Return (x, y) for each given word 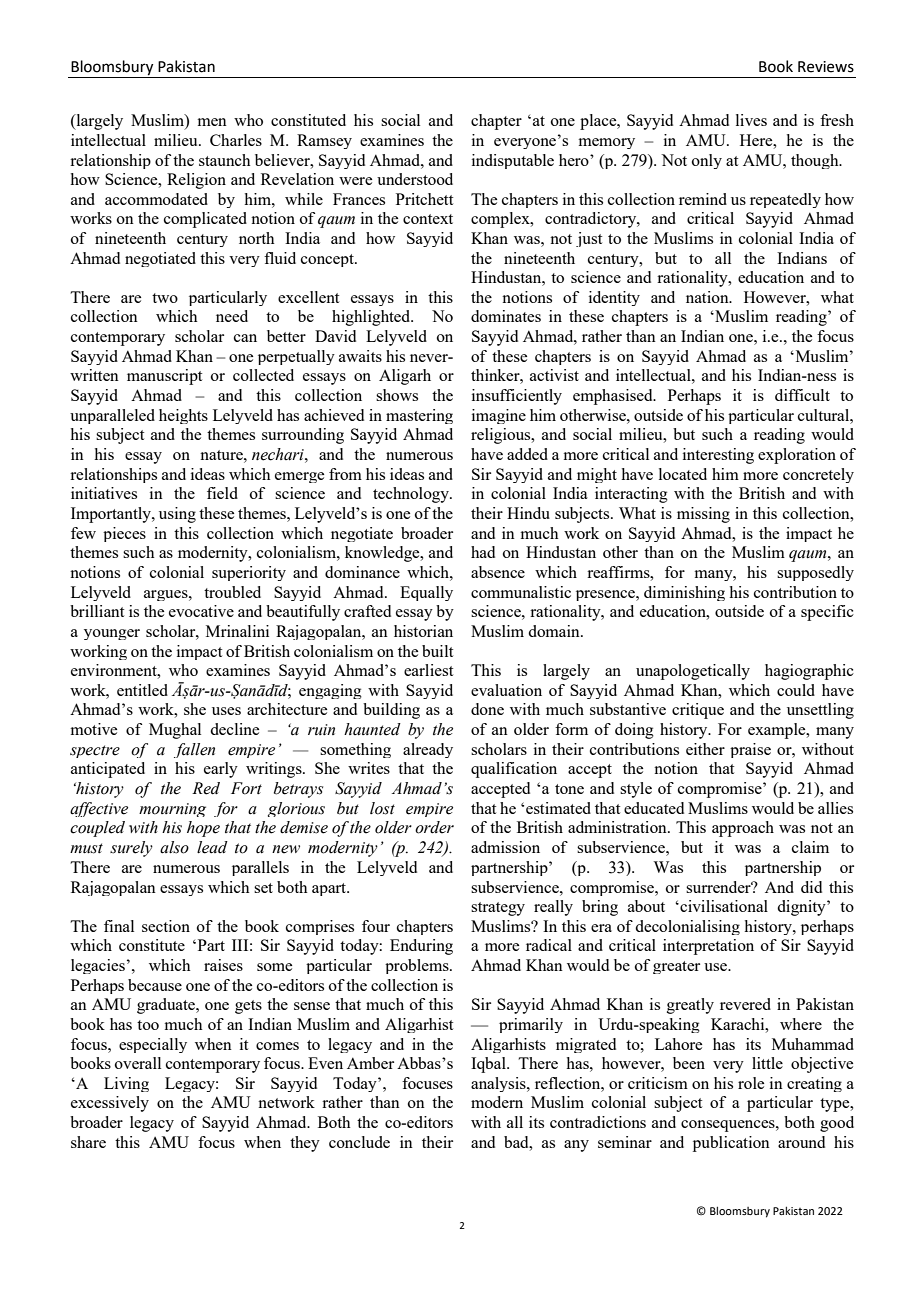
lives (751, 120)
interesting (718, 456)
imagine (499, 416)
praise (750, 750)
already (428, 750)
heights (183, 416)
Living (126, 1084)
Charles (236, 140)
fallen (194, 750)
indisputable (513, 161)
